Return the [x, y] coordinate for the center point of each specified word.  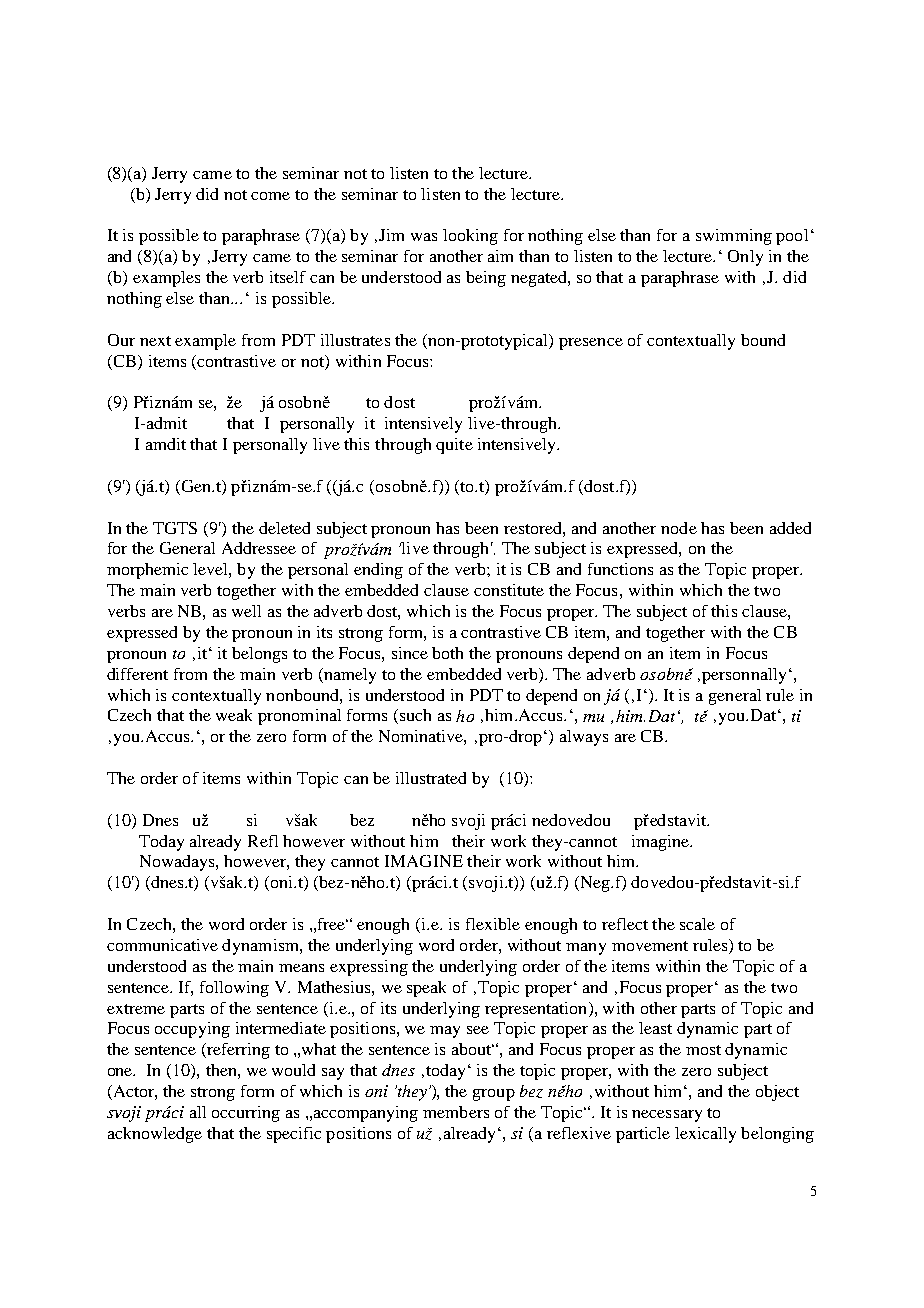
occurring [246, 1114]
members [456, 1112]
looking [470, 237]
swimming [734, 237]
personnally [744, 676]
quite [454, 446]
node [679, 528]
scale [697, 924]
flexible [493, 924]
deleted [284, 528]
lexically [705, 1135]
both [447, 653]
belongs [259, 655]
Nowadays [178, 863]
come [270, 196]
